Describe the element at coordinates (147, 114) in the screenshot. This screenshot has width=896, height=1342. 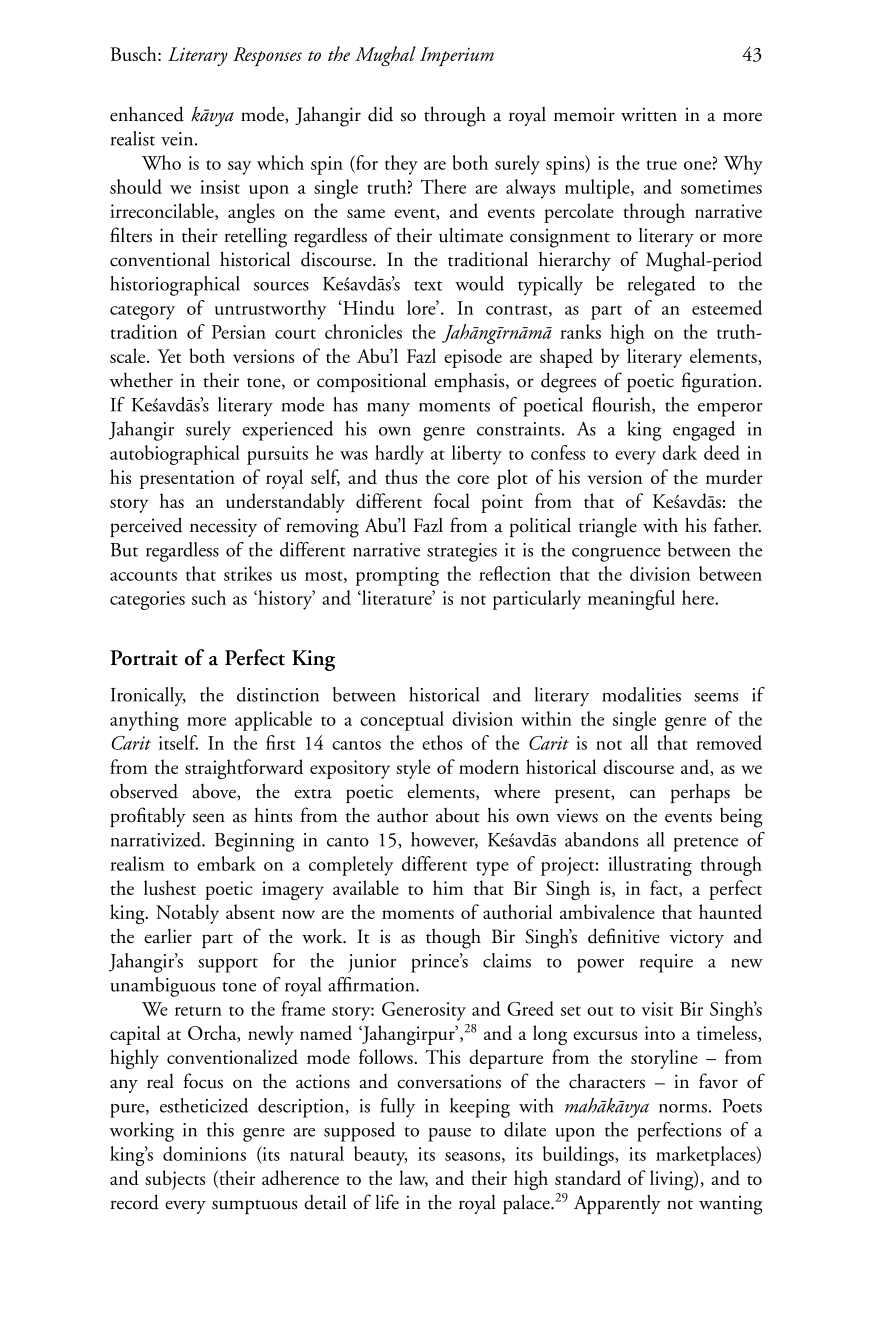
I see `enhanced` at that location.
